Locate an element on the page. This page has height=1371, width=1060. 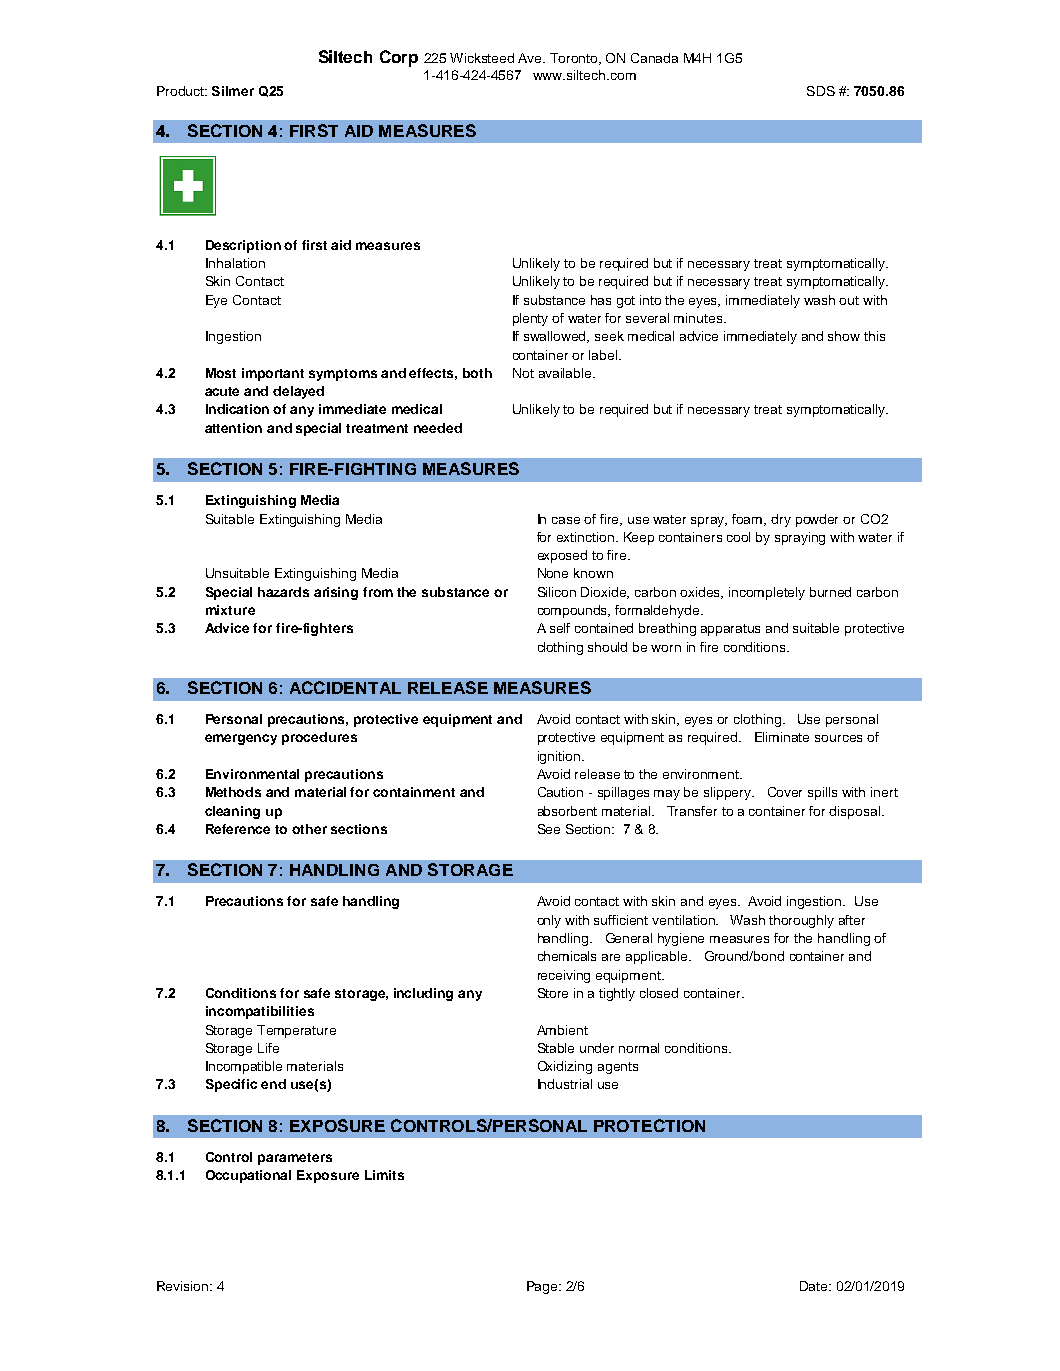
Page is located at coordinates (543, 1287).
